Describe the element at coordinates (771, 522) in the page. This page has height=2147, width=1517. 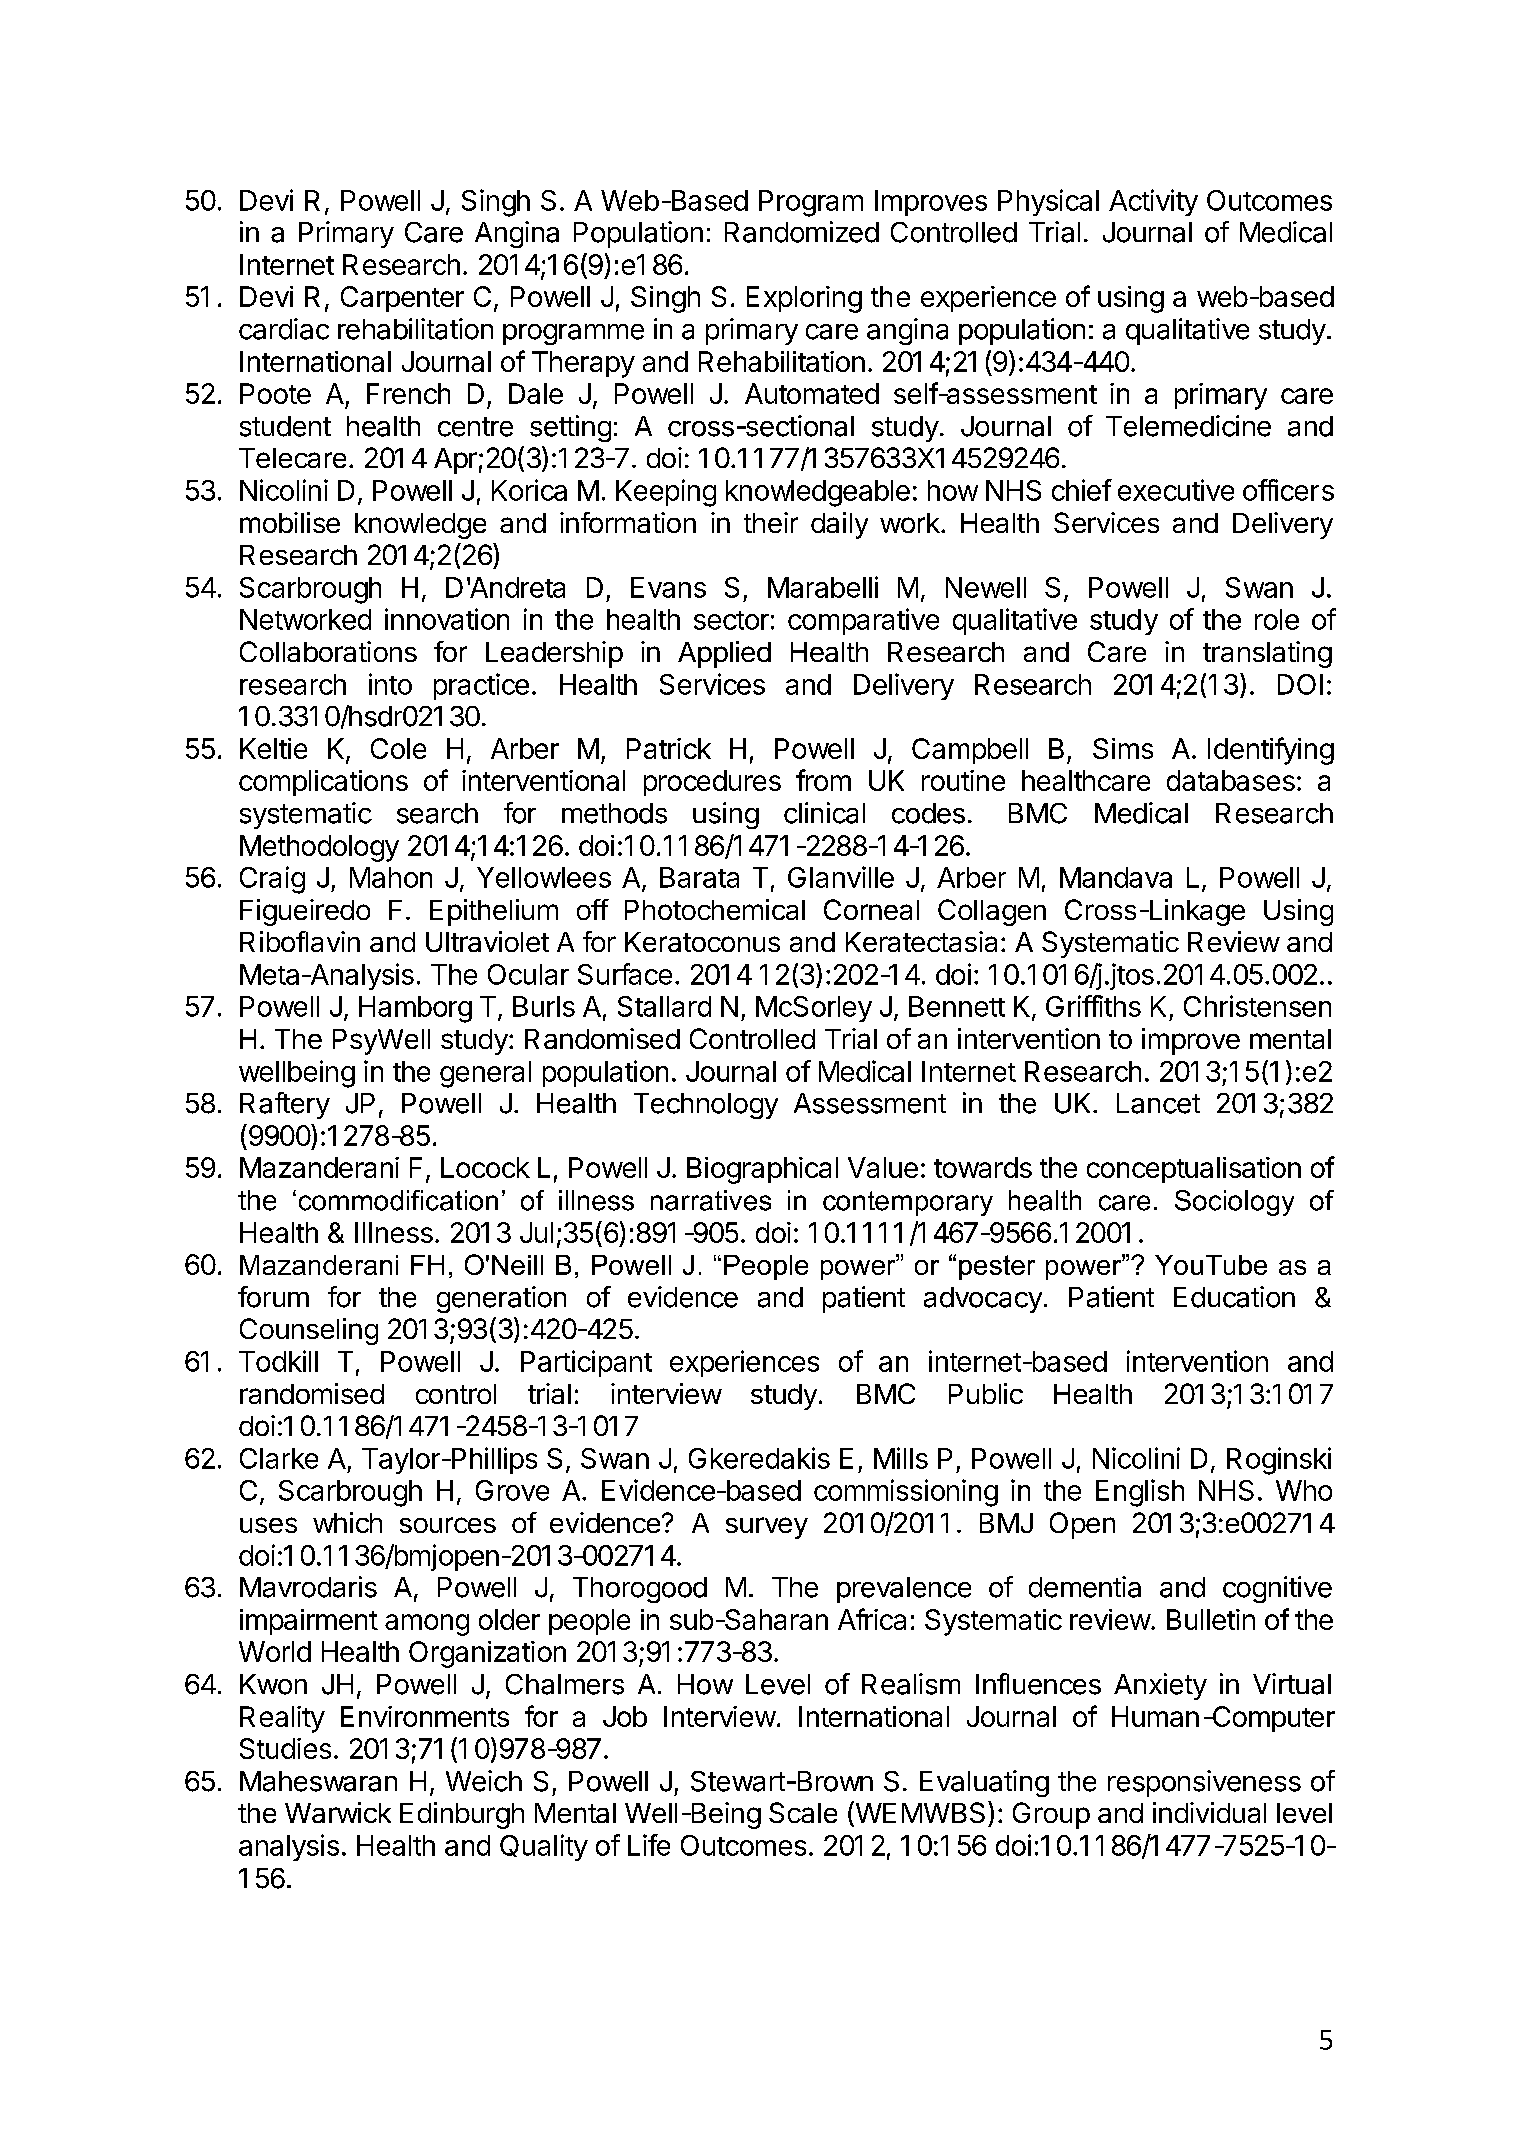
I see `their` at that location.
